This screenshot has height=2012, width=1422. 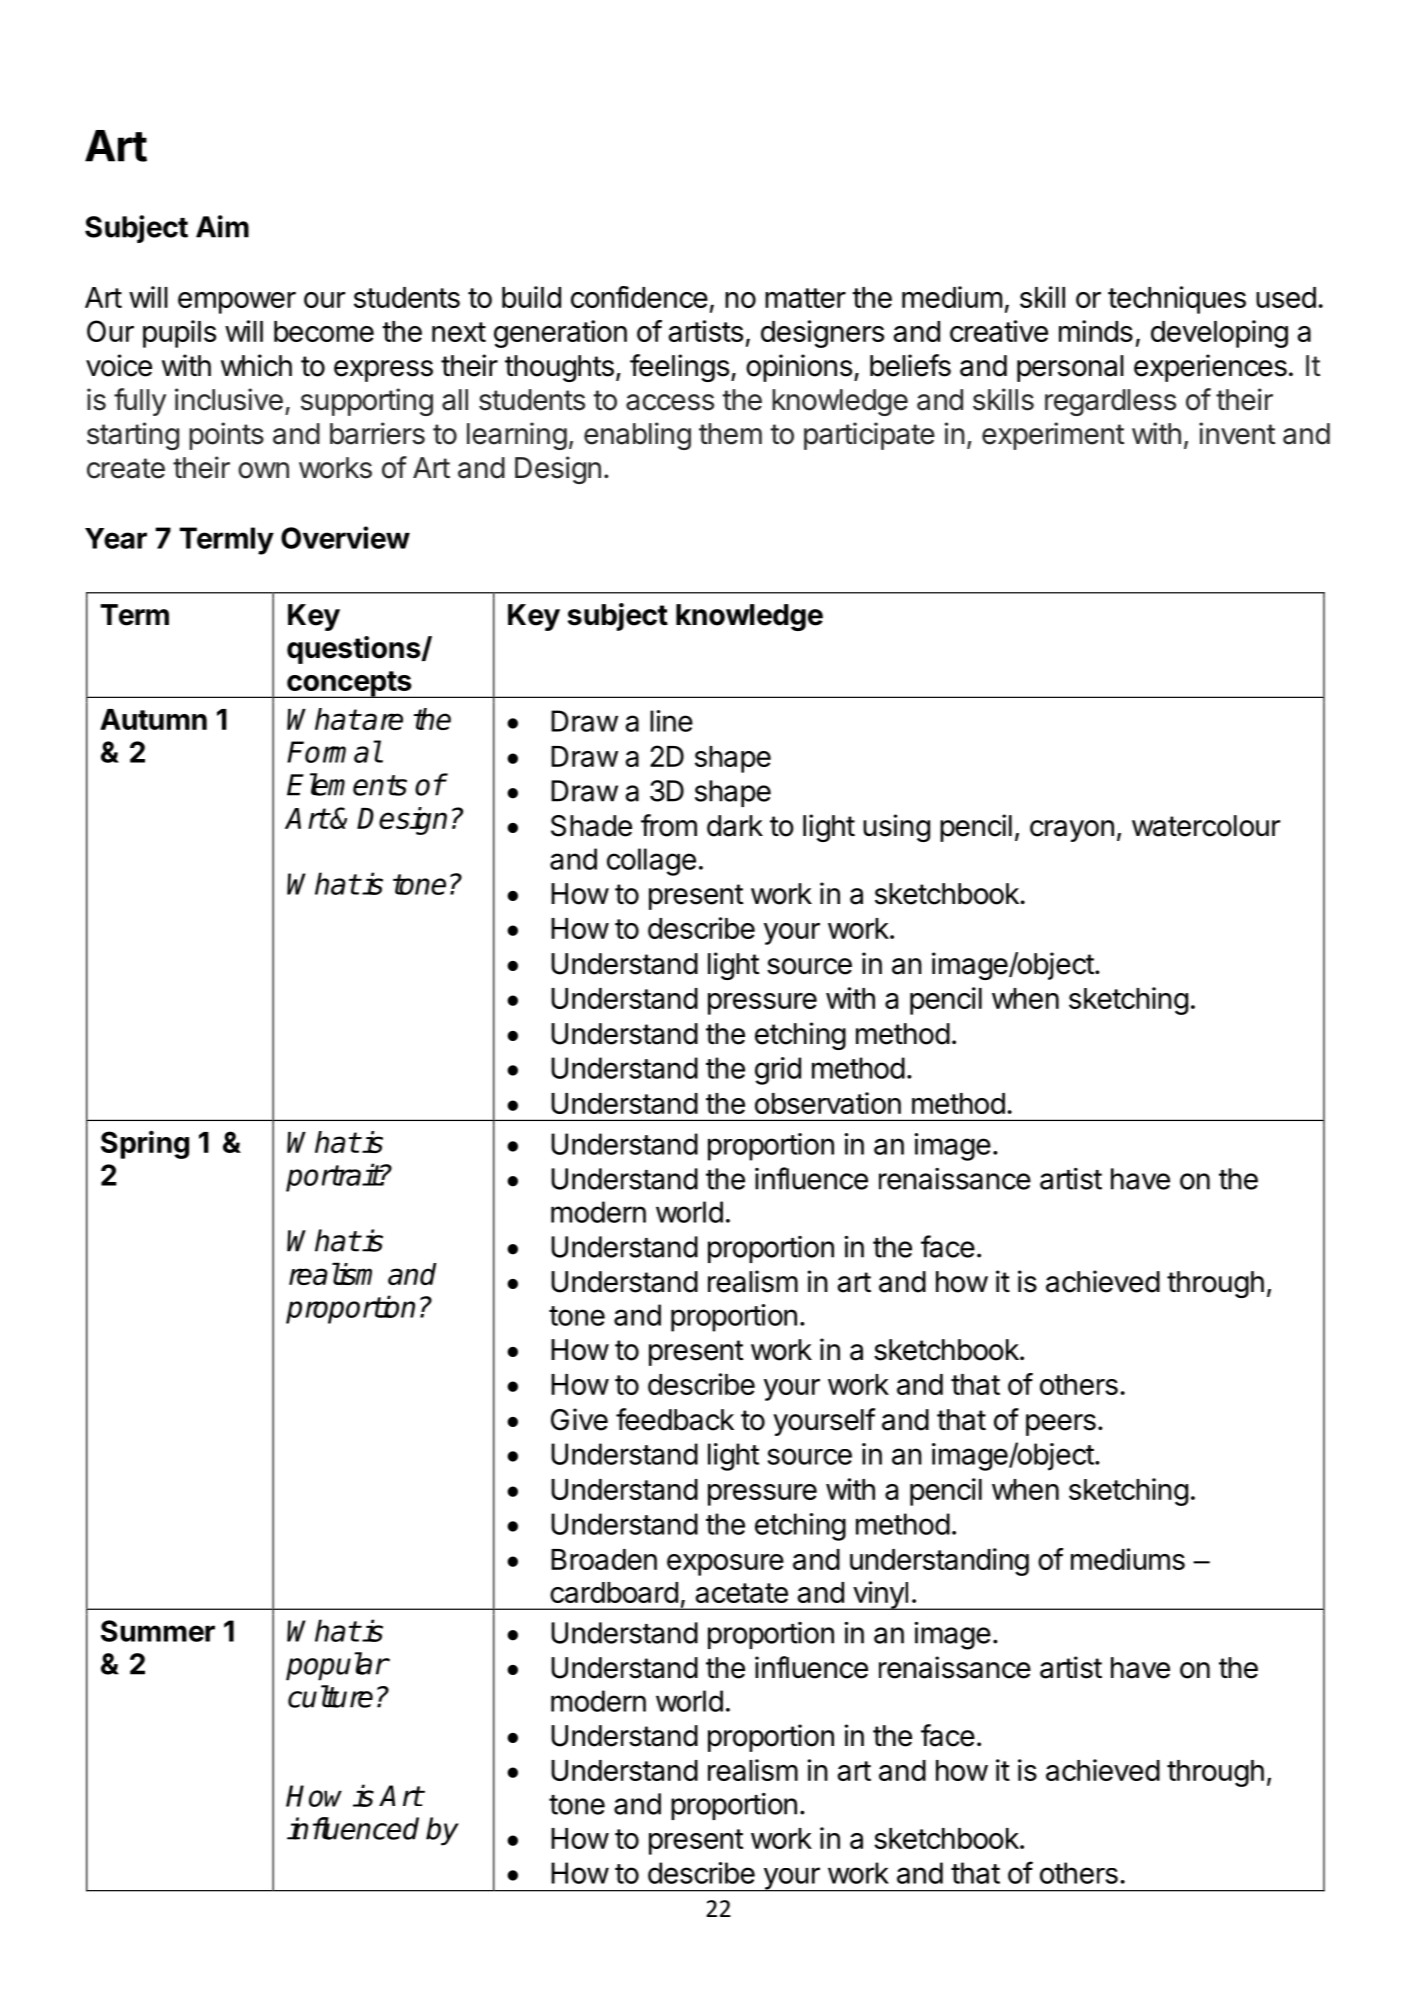 What do you see at coordinates (651, 862) in the screenshot?
I see `collage` at bounding box center [651, 862].
